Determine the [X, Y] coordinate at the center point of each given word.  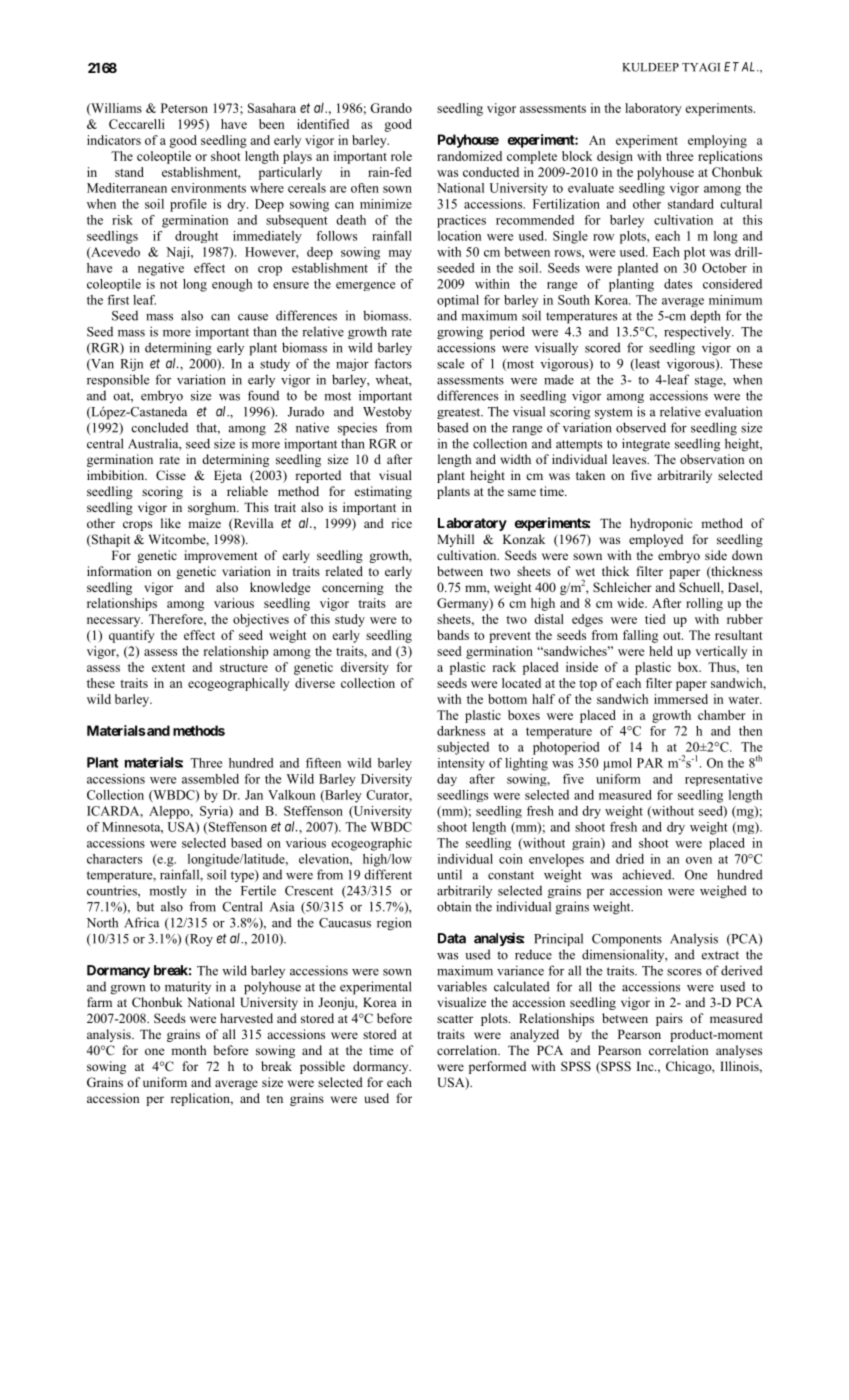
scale [450, 363]
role [401, 156]
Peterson [184, 108]
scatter [455, 1019]
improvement [221, 556]
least [646, 364]
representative [723, 780]
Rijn [131, 364]
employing [717, 141]
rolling [704, 604]
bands [453, 635]
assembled [210, 779]
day [447, 780]
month [188, 1050]
